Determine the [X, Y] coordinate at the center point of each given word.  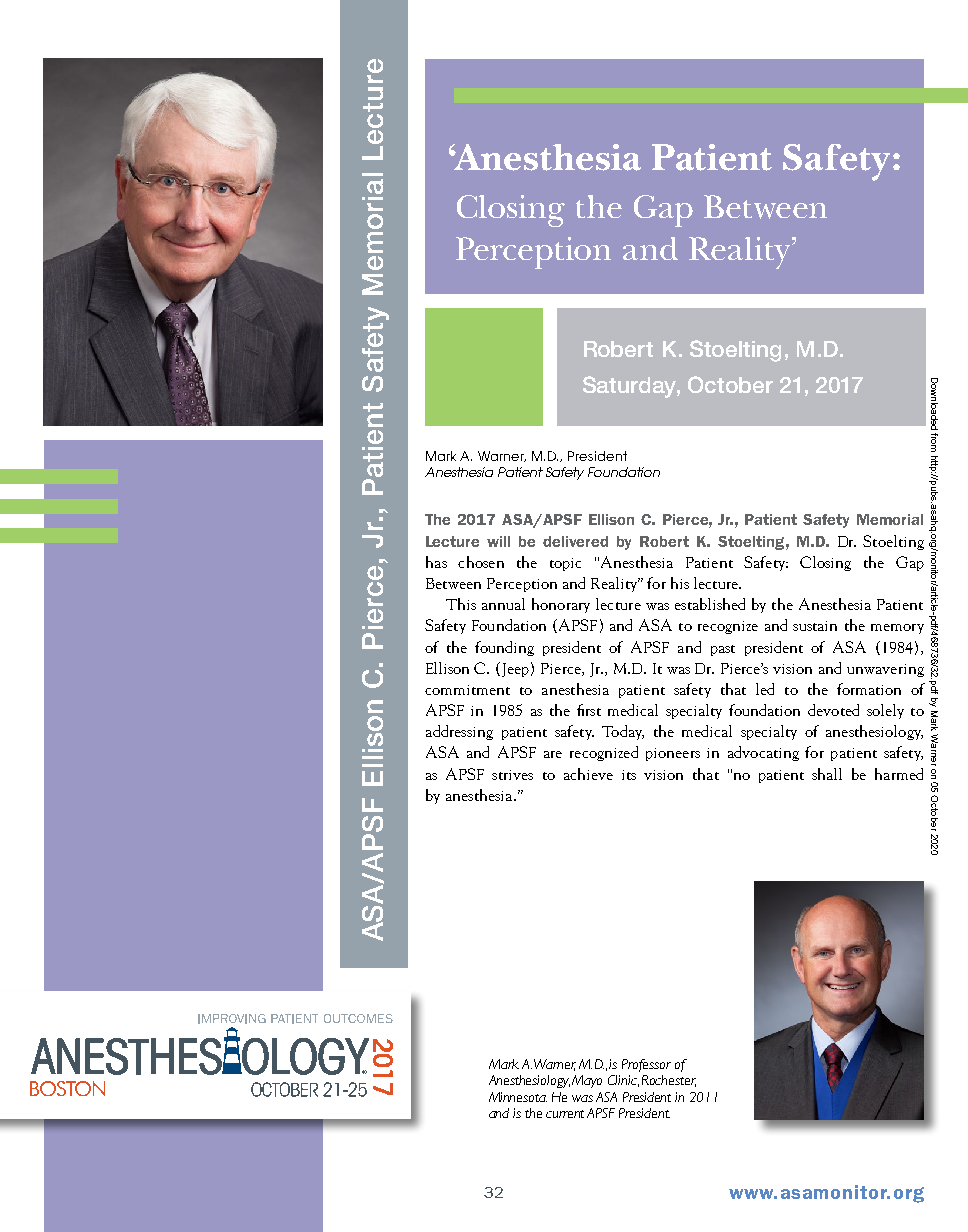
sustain [815, 626]
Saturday [630, 387]
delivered [575, 541]
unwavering [885, 670]
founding [504, 648]
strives [512, 775]
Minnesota [518, 1097]
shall [827, 774]
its [629, 775]
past [723, 650]
